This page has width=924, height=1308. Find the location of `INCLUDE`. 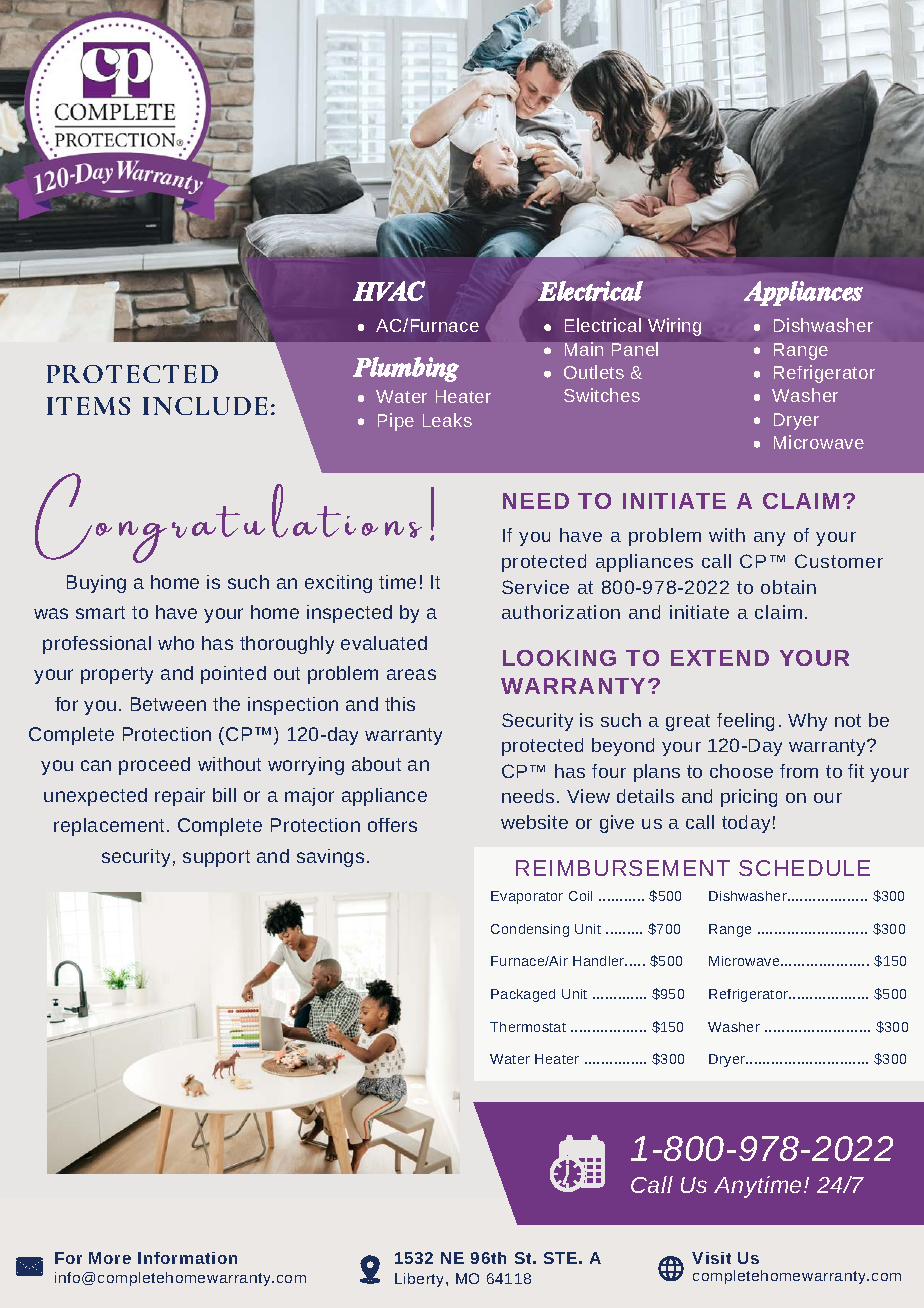

INCLUDE is located at coordinates (205, 406).
